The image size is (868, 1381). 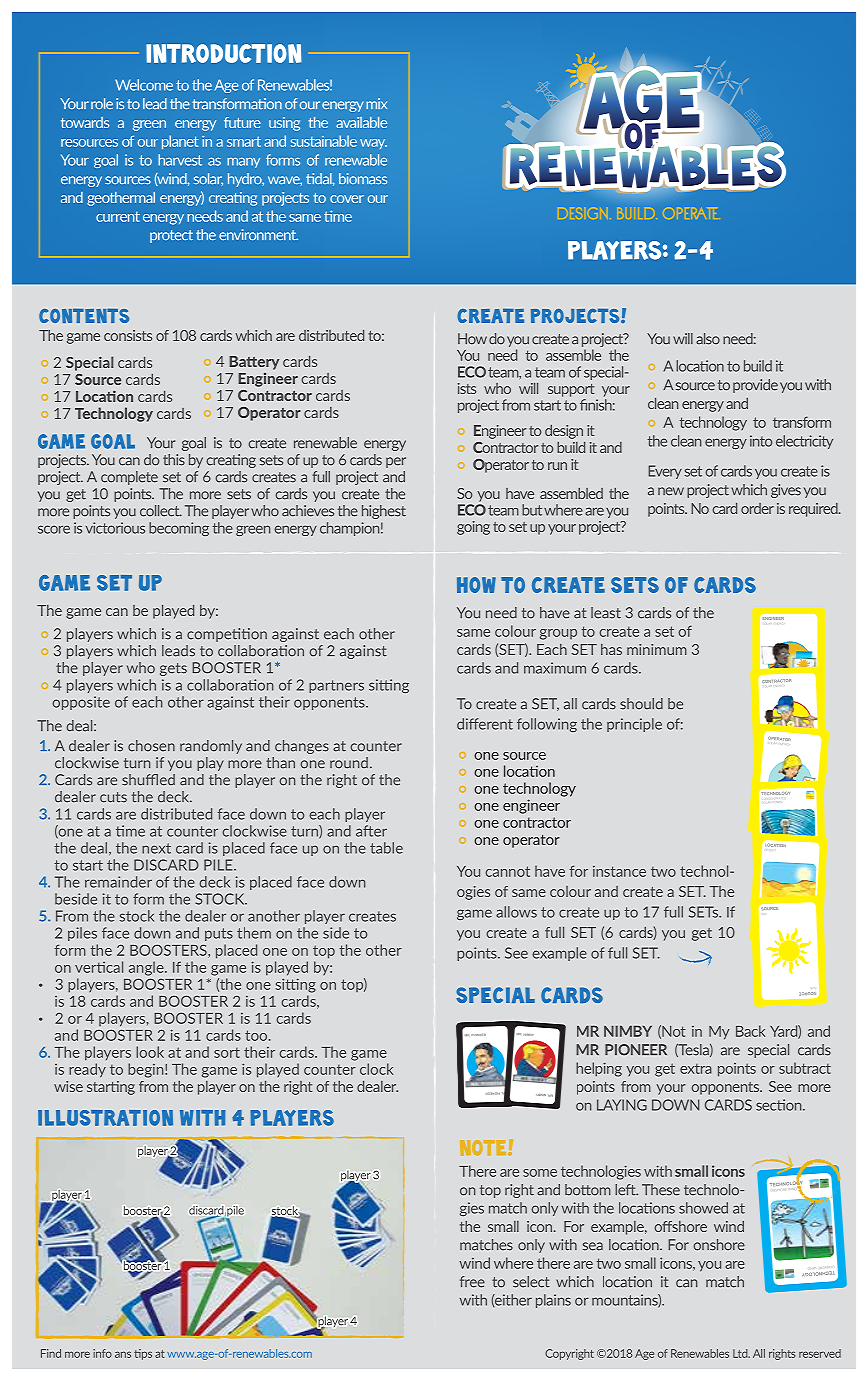 What do you see at coordinates (151, 746) in the page?
I see `chosen` at bounding box center [151, 746].
